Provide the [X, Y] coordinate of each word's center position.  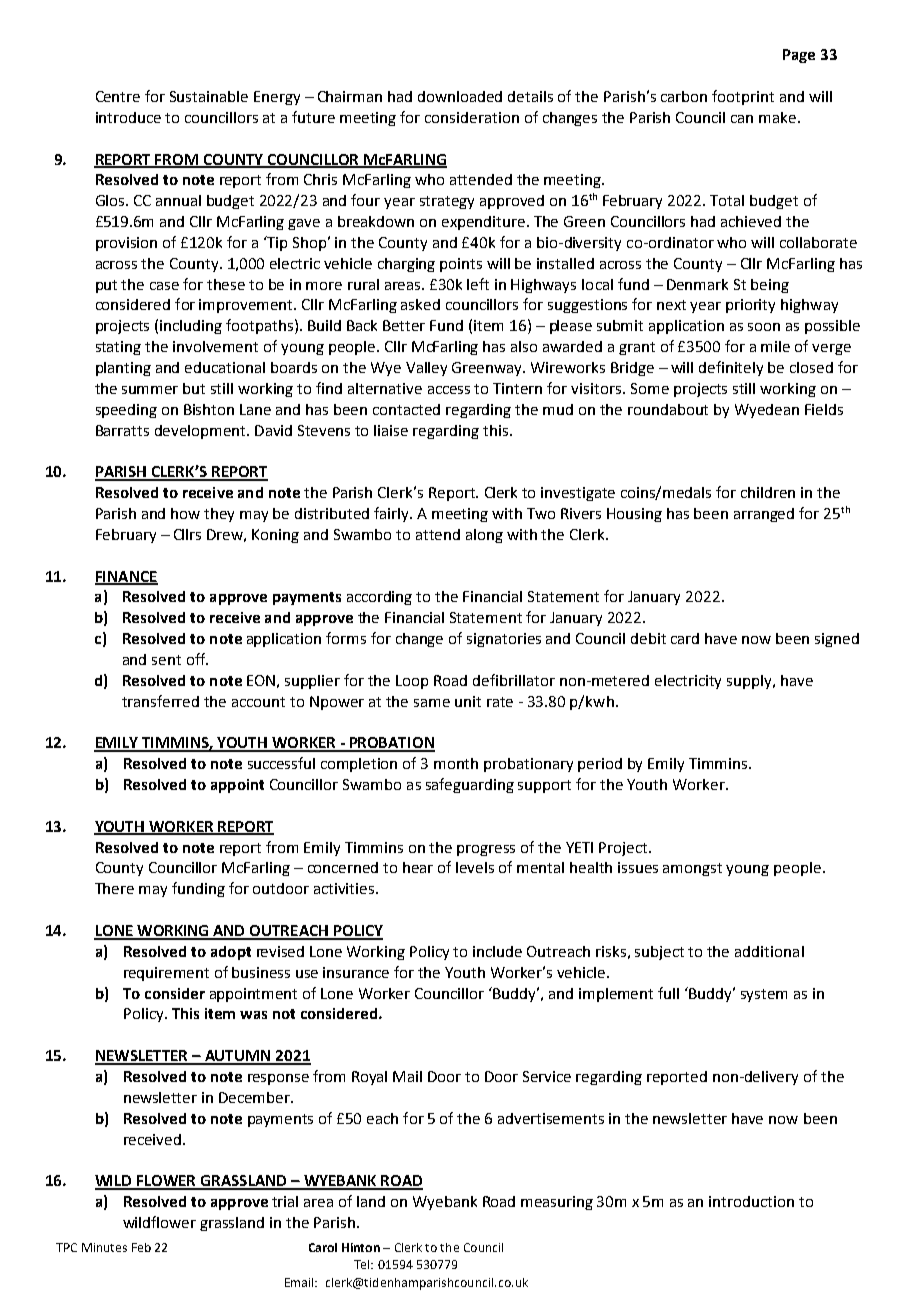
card [685, 638]
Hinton [361, 1247]
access [449, 390]
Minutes [104, 1247]
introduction [751, 1201]
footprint [743, 97]
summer [150, 390]
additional [769, 951]
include [497, 951]
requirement [166, 974]
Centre [118, 96]
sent [166, 660]
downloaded [460, 96]
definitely [731, 368]
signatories [504, 640]
